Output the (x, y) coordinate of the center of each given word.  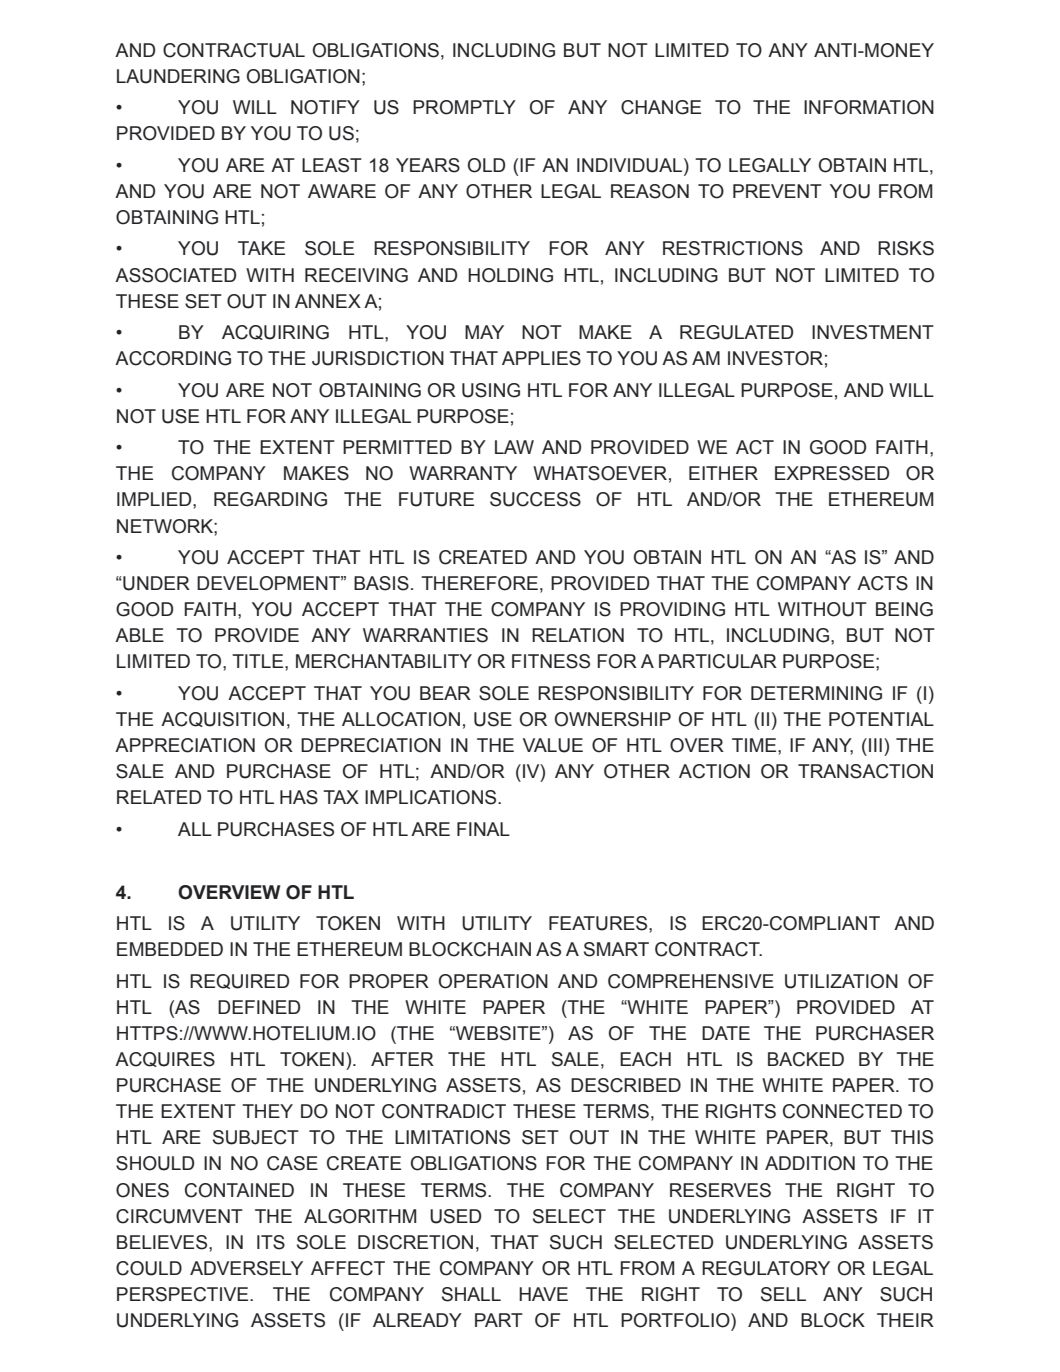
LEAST (332, 165)
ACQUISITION (222, 719)
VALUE (553, 745)
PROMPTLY (464, 107)
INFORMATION (869, 107)
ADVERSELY (246, 1268)
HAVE (543, 1294)
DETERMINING (816, 693)
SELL (783, 1294)
